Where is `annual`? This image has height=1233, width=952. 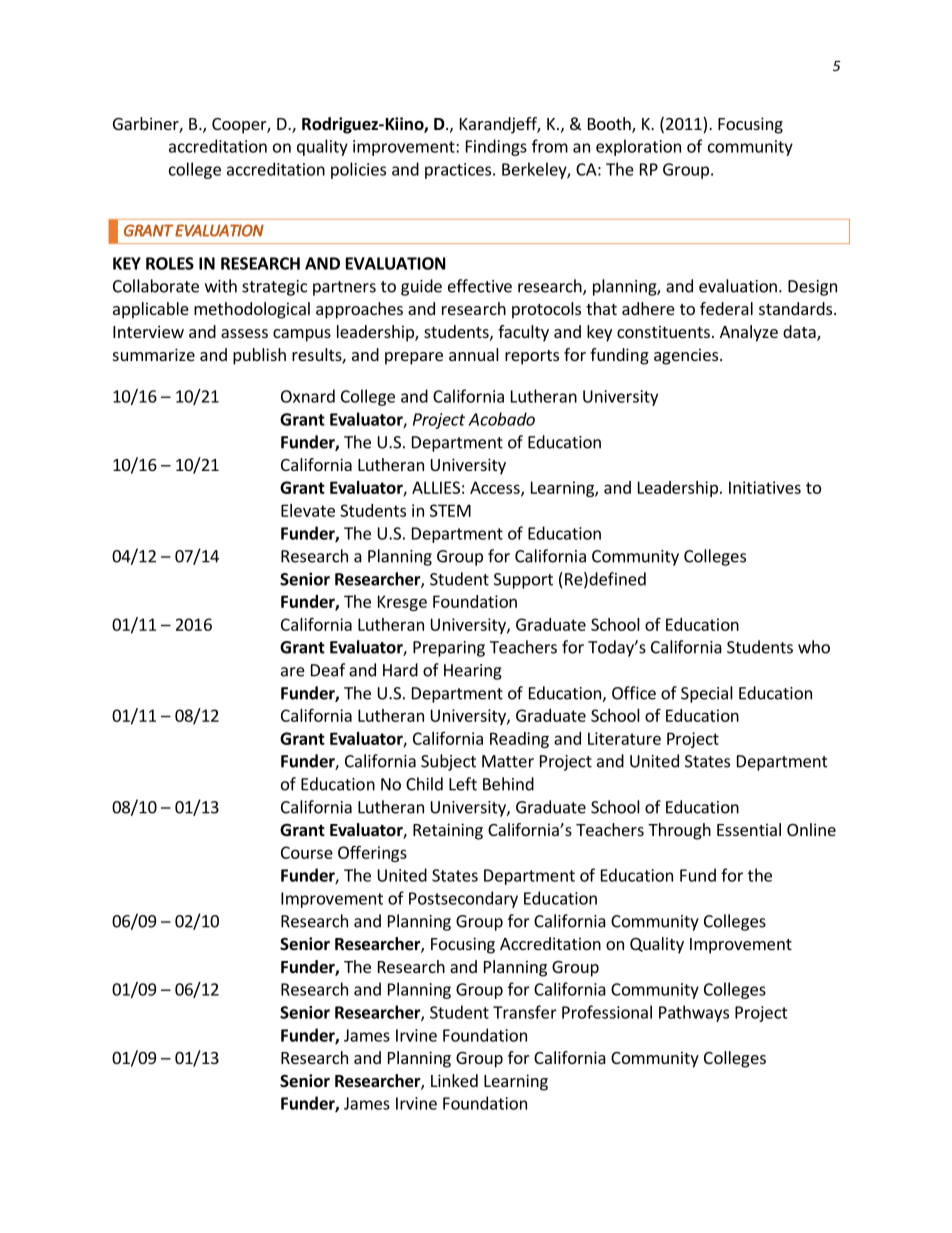 annual is located at coordinates (474, 354).
